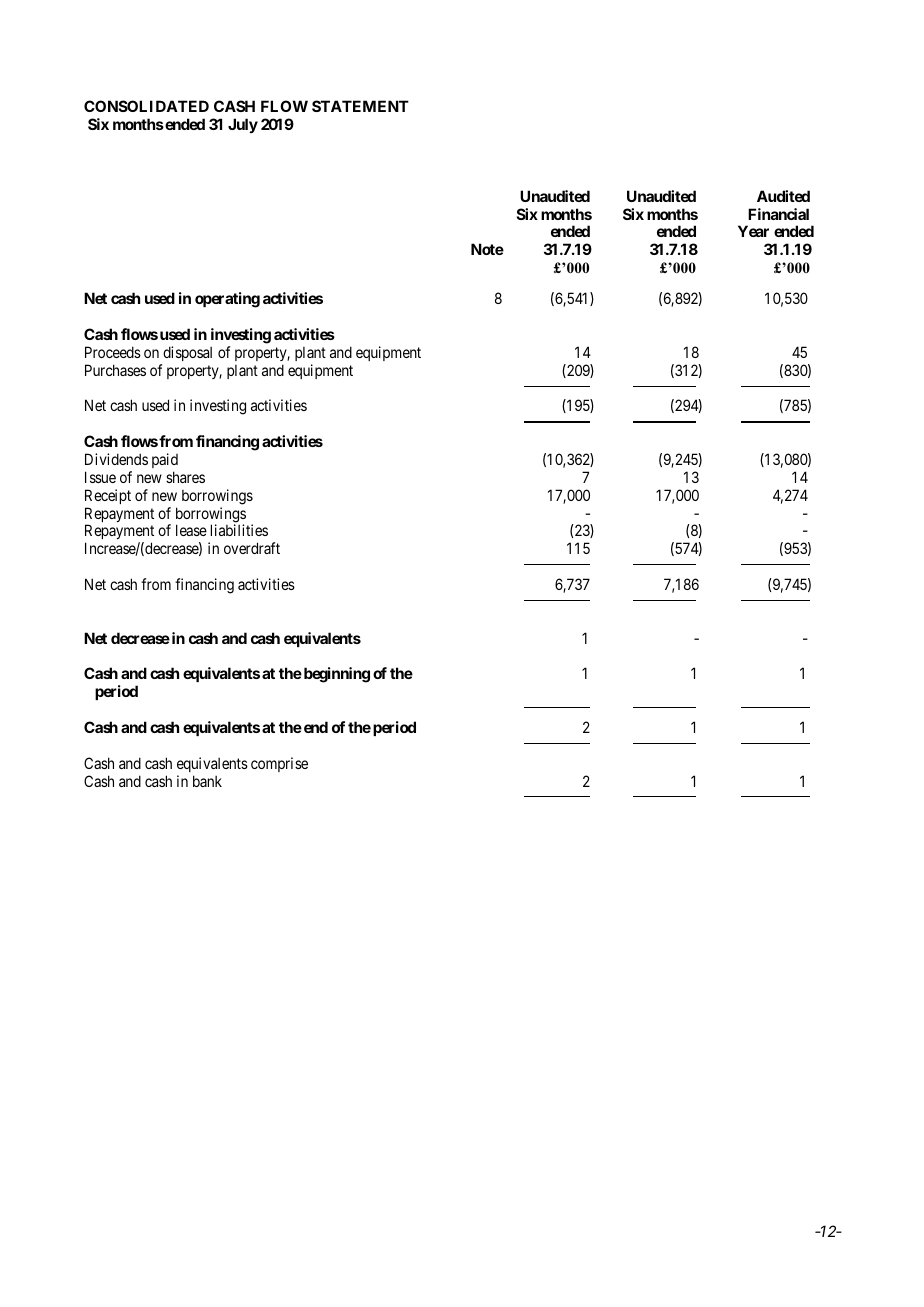 This screenshot has height=1307, width=924. I want to click on July, so click(243, 125).
